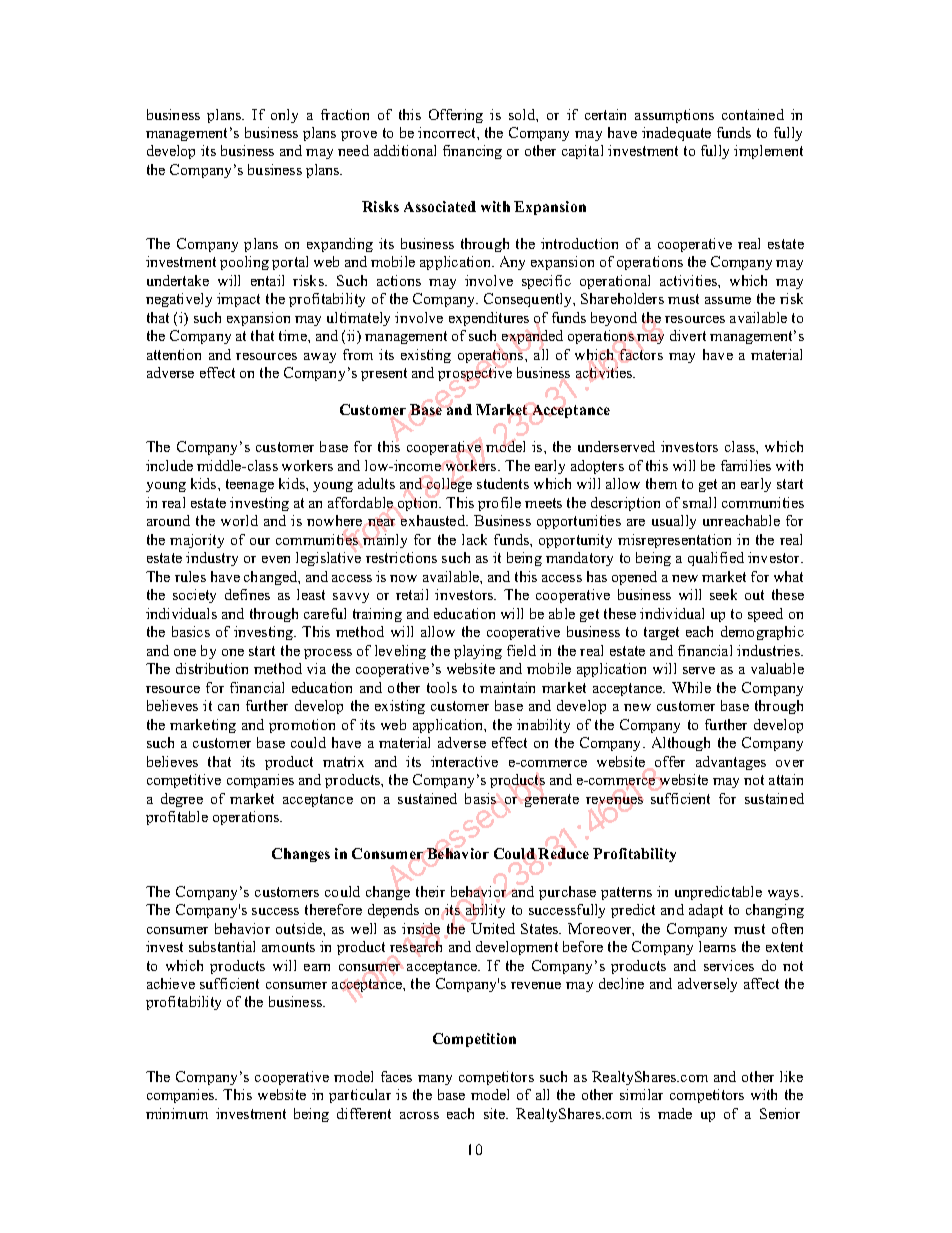 Image resolution: width=952 pixels, height=1233 pixels. I want to click on world, so click(239, 520).
